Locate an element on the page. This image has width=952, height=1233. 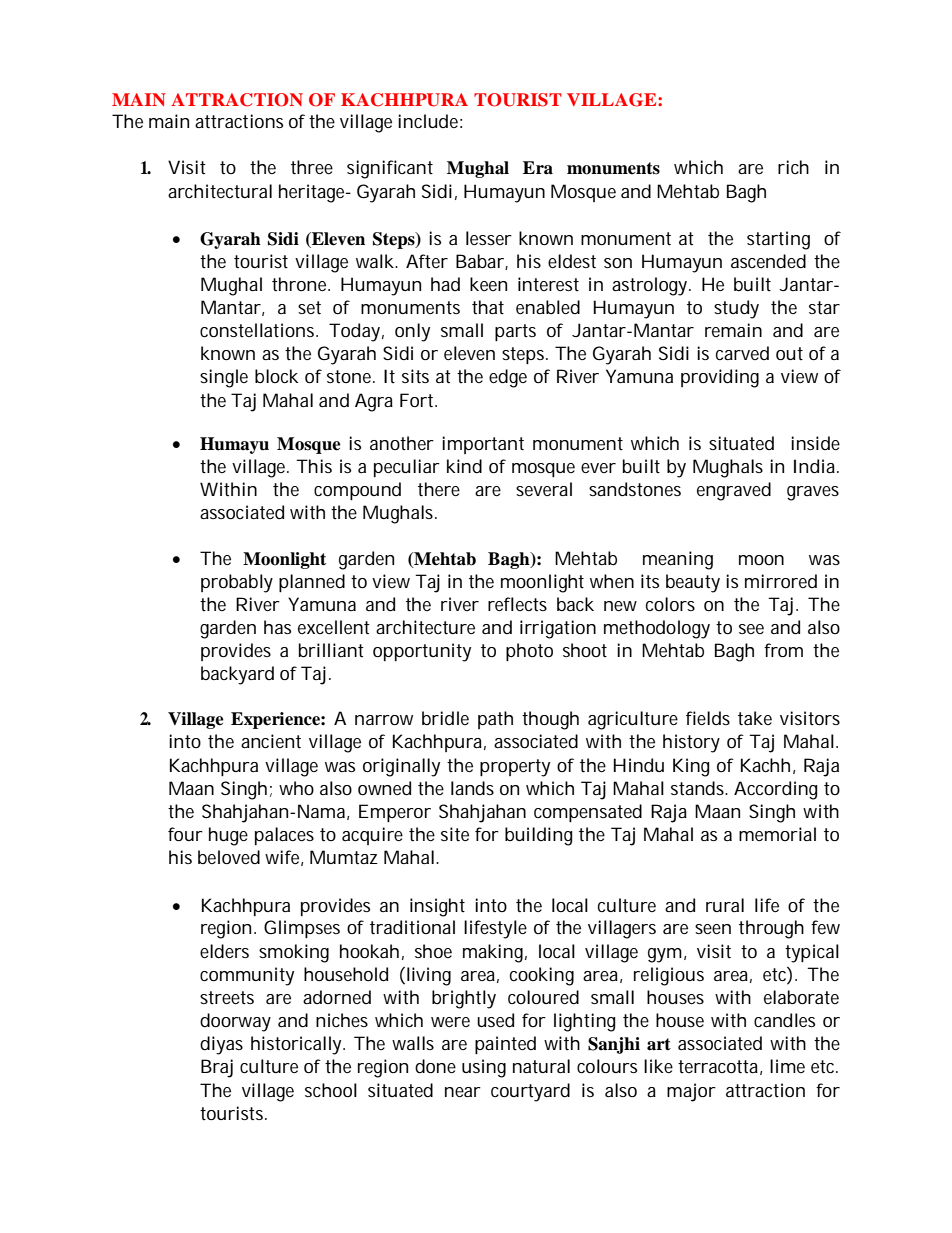
reflects is located at coordinates (517, 604).
